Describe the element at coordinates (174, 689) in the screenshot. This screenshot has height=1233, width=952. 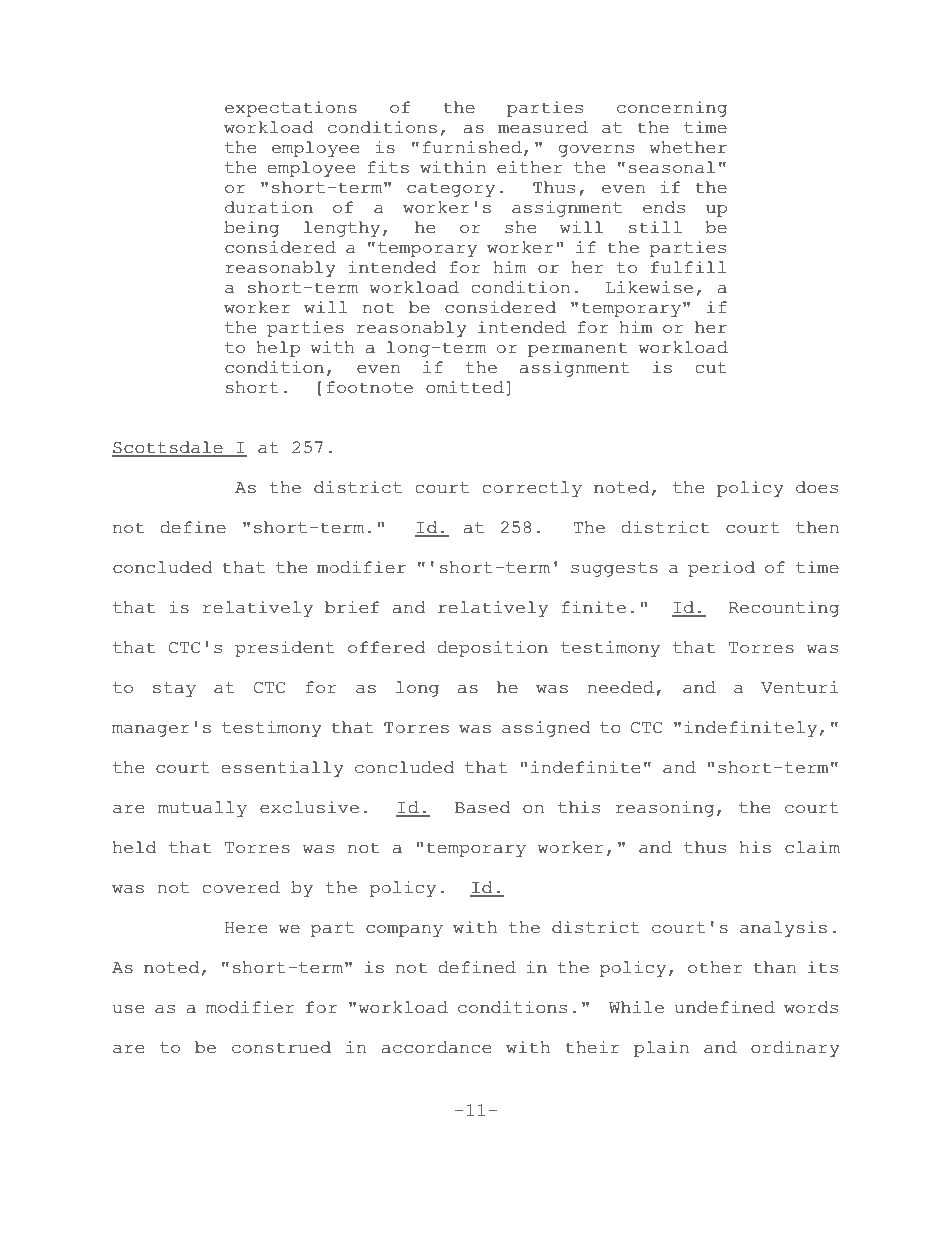
I see `stay` at that location.
